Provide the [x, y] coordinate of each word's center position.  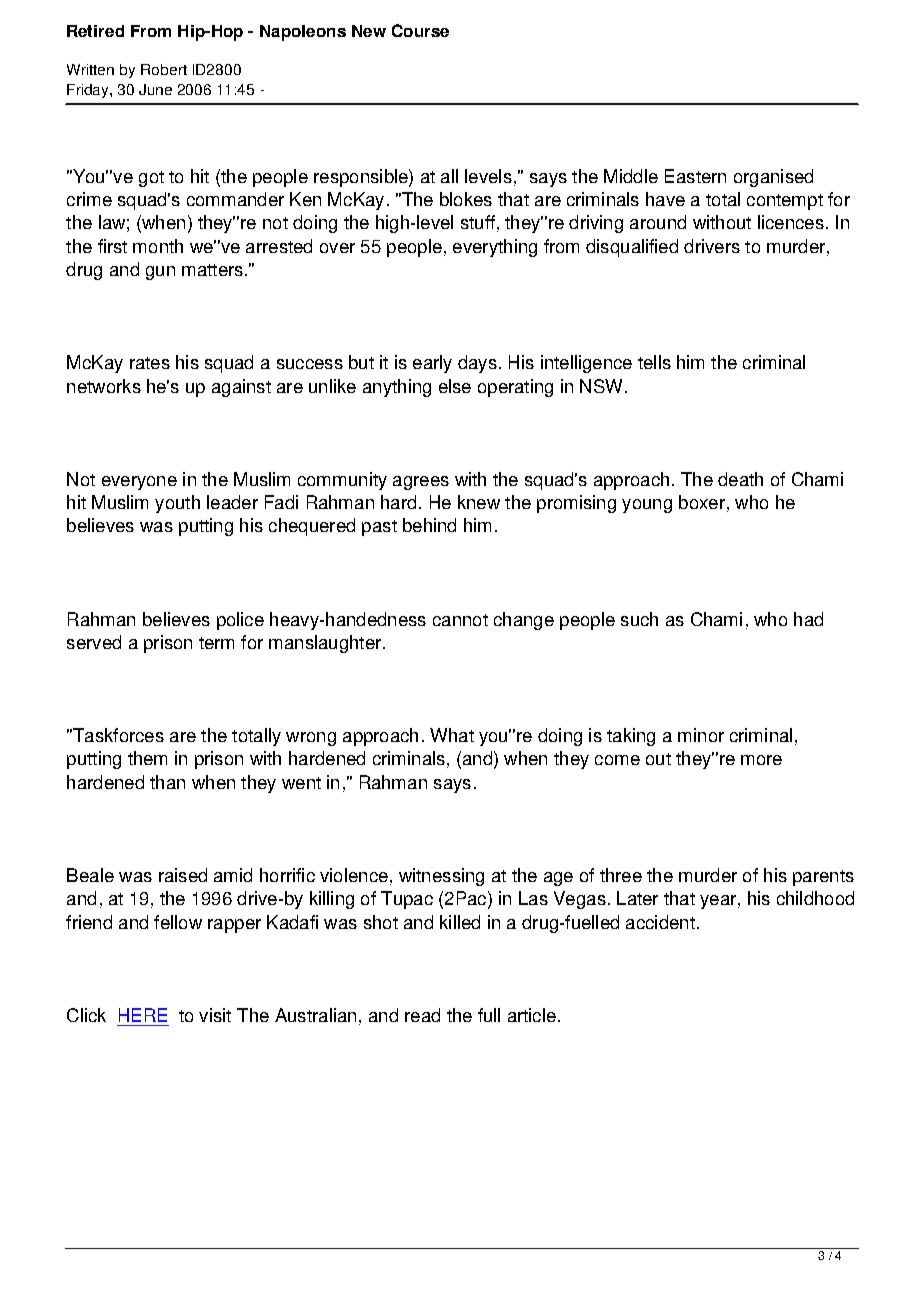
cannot [460, 620]
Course [420, 30]
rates [150, 363]
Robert [164, 69]
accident [660, 922]
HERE [143, 1015]
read [422, 1015]
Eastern [695, 176]
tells [654, 362]
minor [701, 735]
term [216, 643]
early [432, 364]
